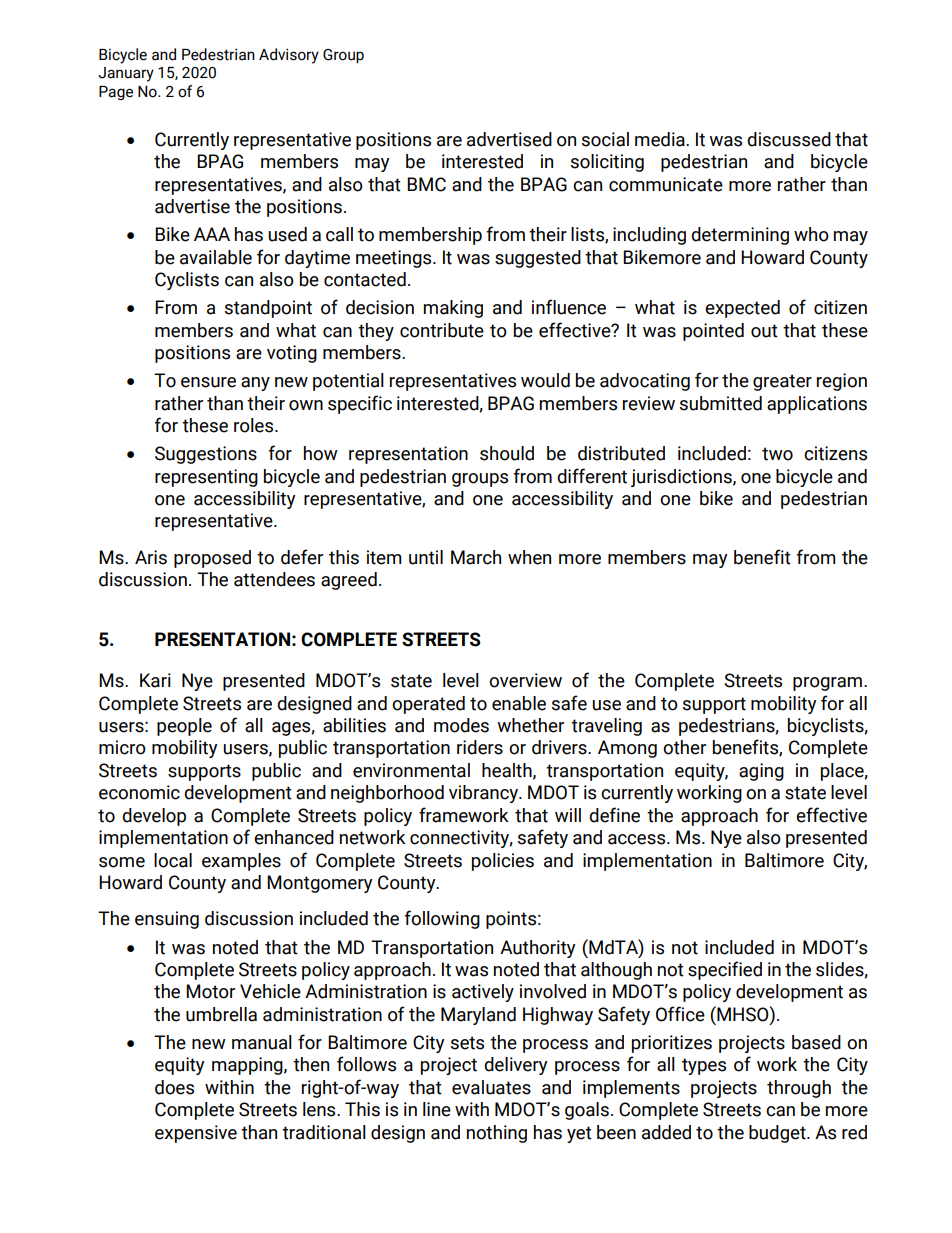  Describe the element at coordinates (216, 257) in the screenshot. I see `available` at that location.
